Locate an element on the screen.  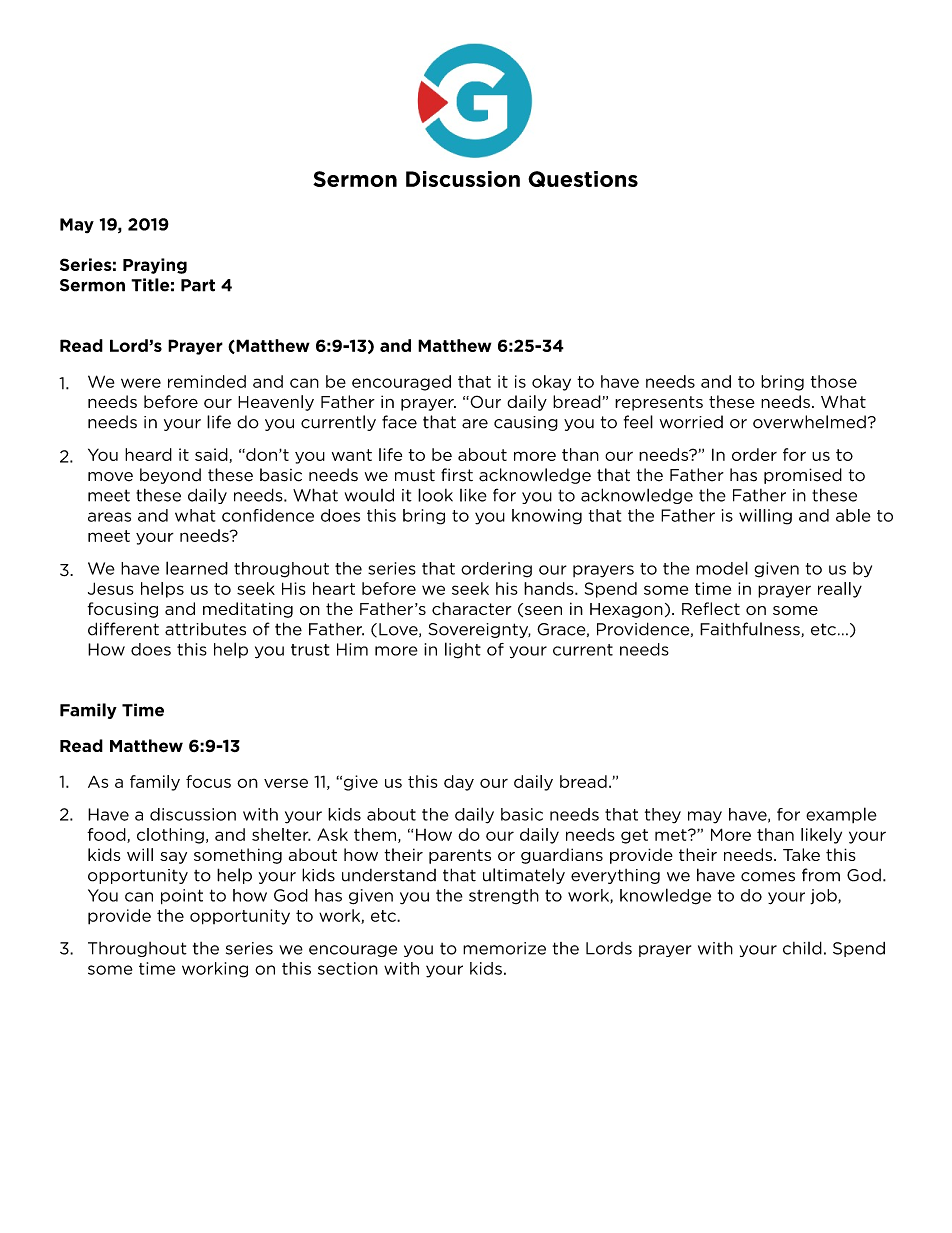
Praying is located at coordinates (155, 266).
